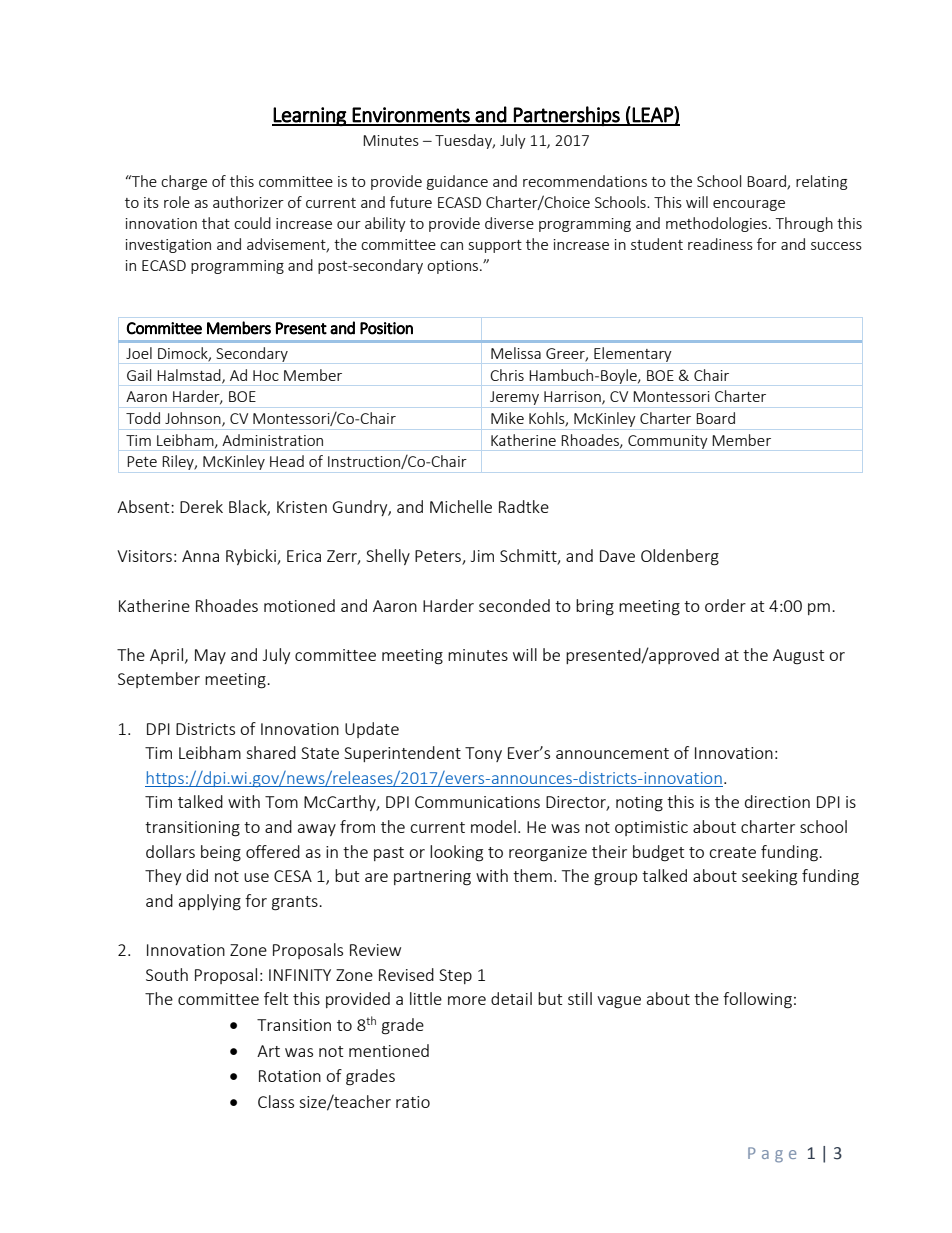 This screenshot has height=1233, width=952. I want to click on Rotation, so click(290, 1076).
